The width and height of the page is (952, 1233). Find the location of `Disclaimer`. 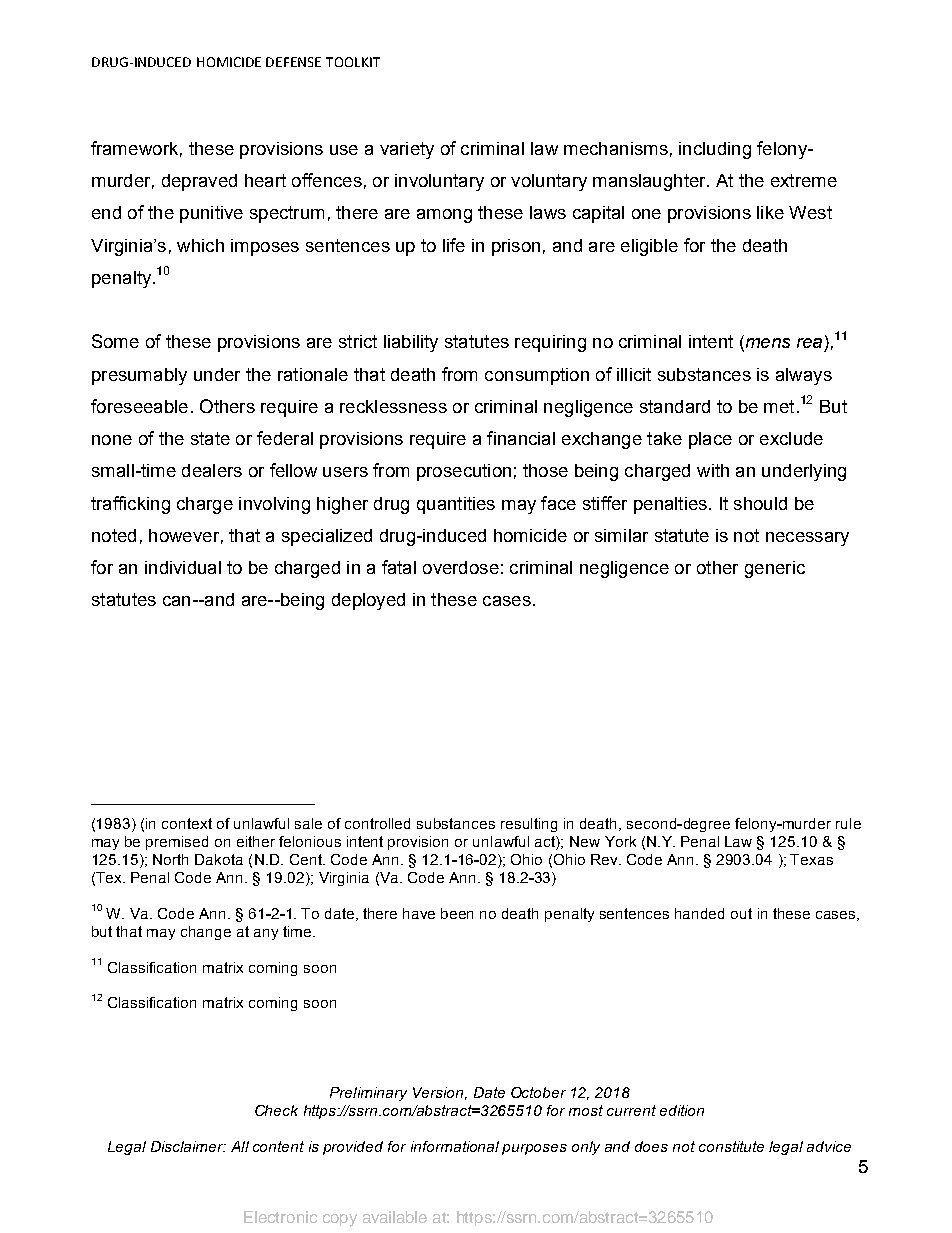

Disclaimer is located at coordinates (188, 1146).
